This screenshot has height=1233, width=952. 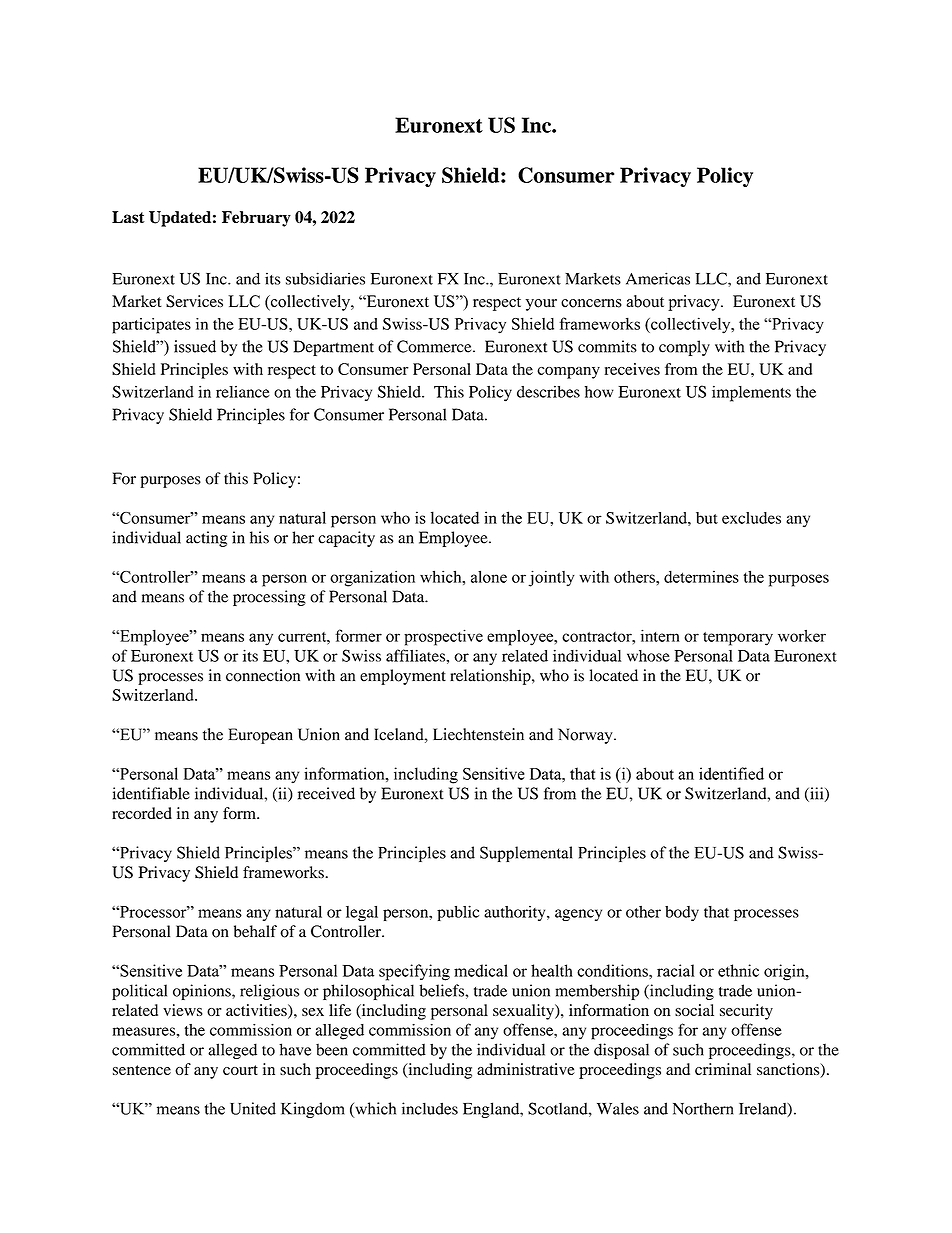 I want to click on describes, so click(x=548, y=391).
